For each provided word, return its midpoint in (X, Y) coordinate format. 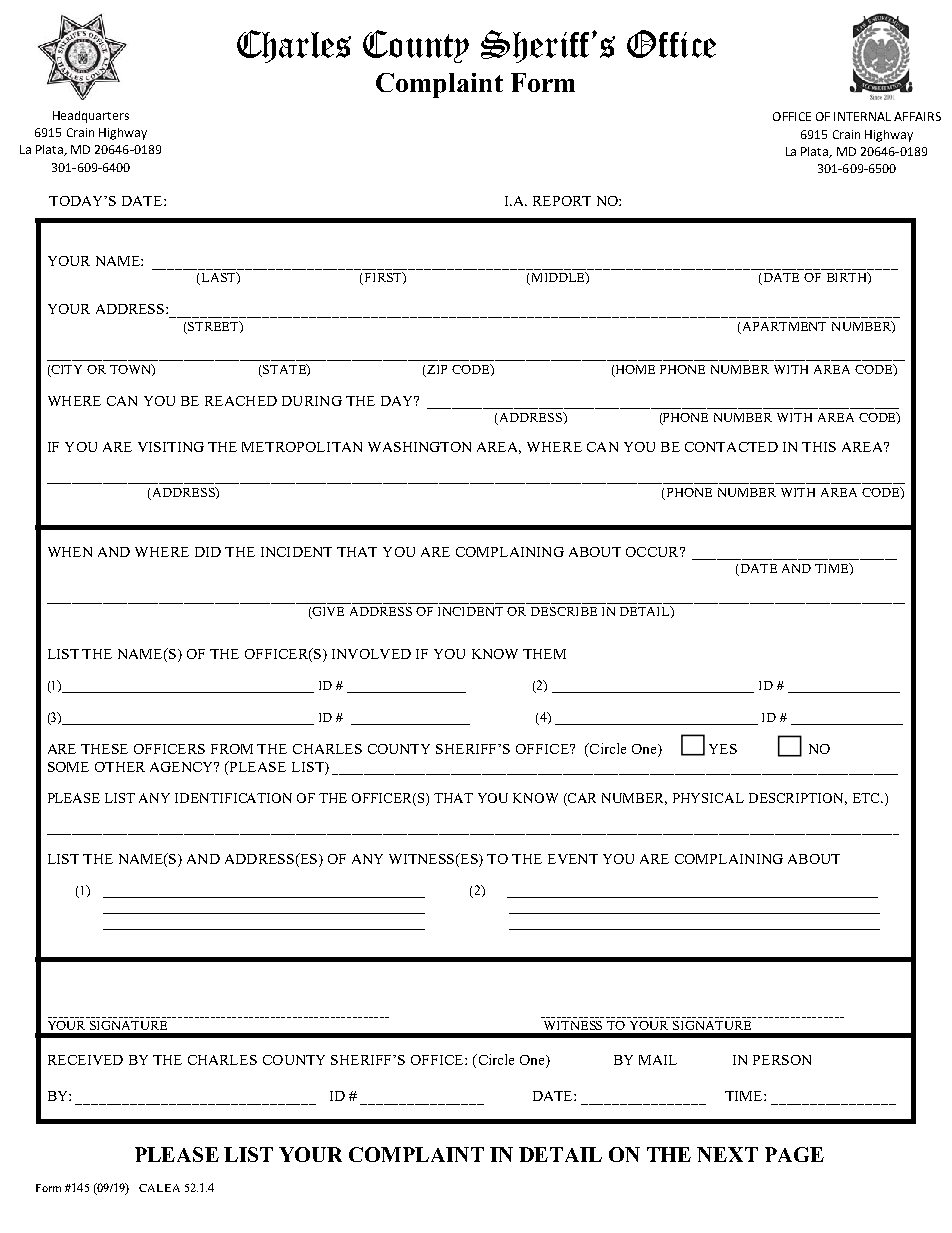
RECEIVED (85, 1060)
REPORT (562, 201)
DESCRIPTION (798, 799)
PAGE (794, 1154)
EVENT (573, 859)
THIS (819, 447)
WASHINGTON (419, 447)
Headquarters (91, 117)
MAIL (658, 1060)
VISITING (171, 447)
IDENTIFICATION (233, 798)
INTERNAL (862, 116)
